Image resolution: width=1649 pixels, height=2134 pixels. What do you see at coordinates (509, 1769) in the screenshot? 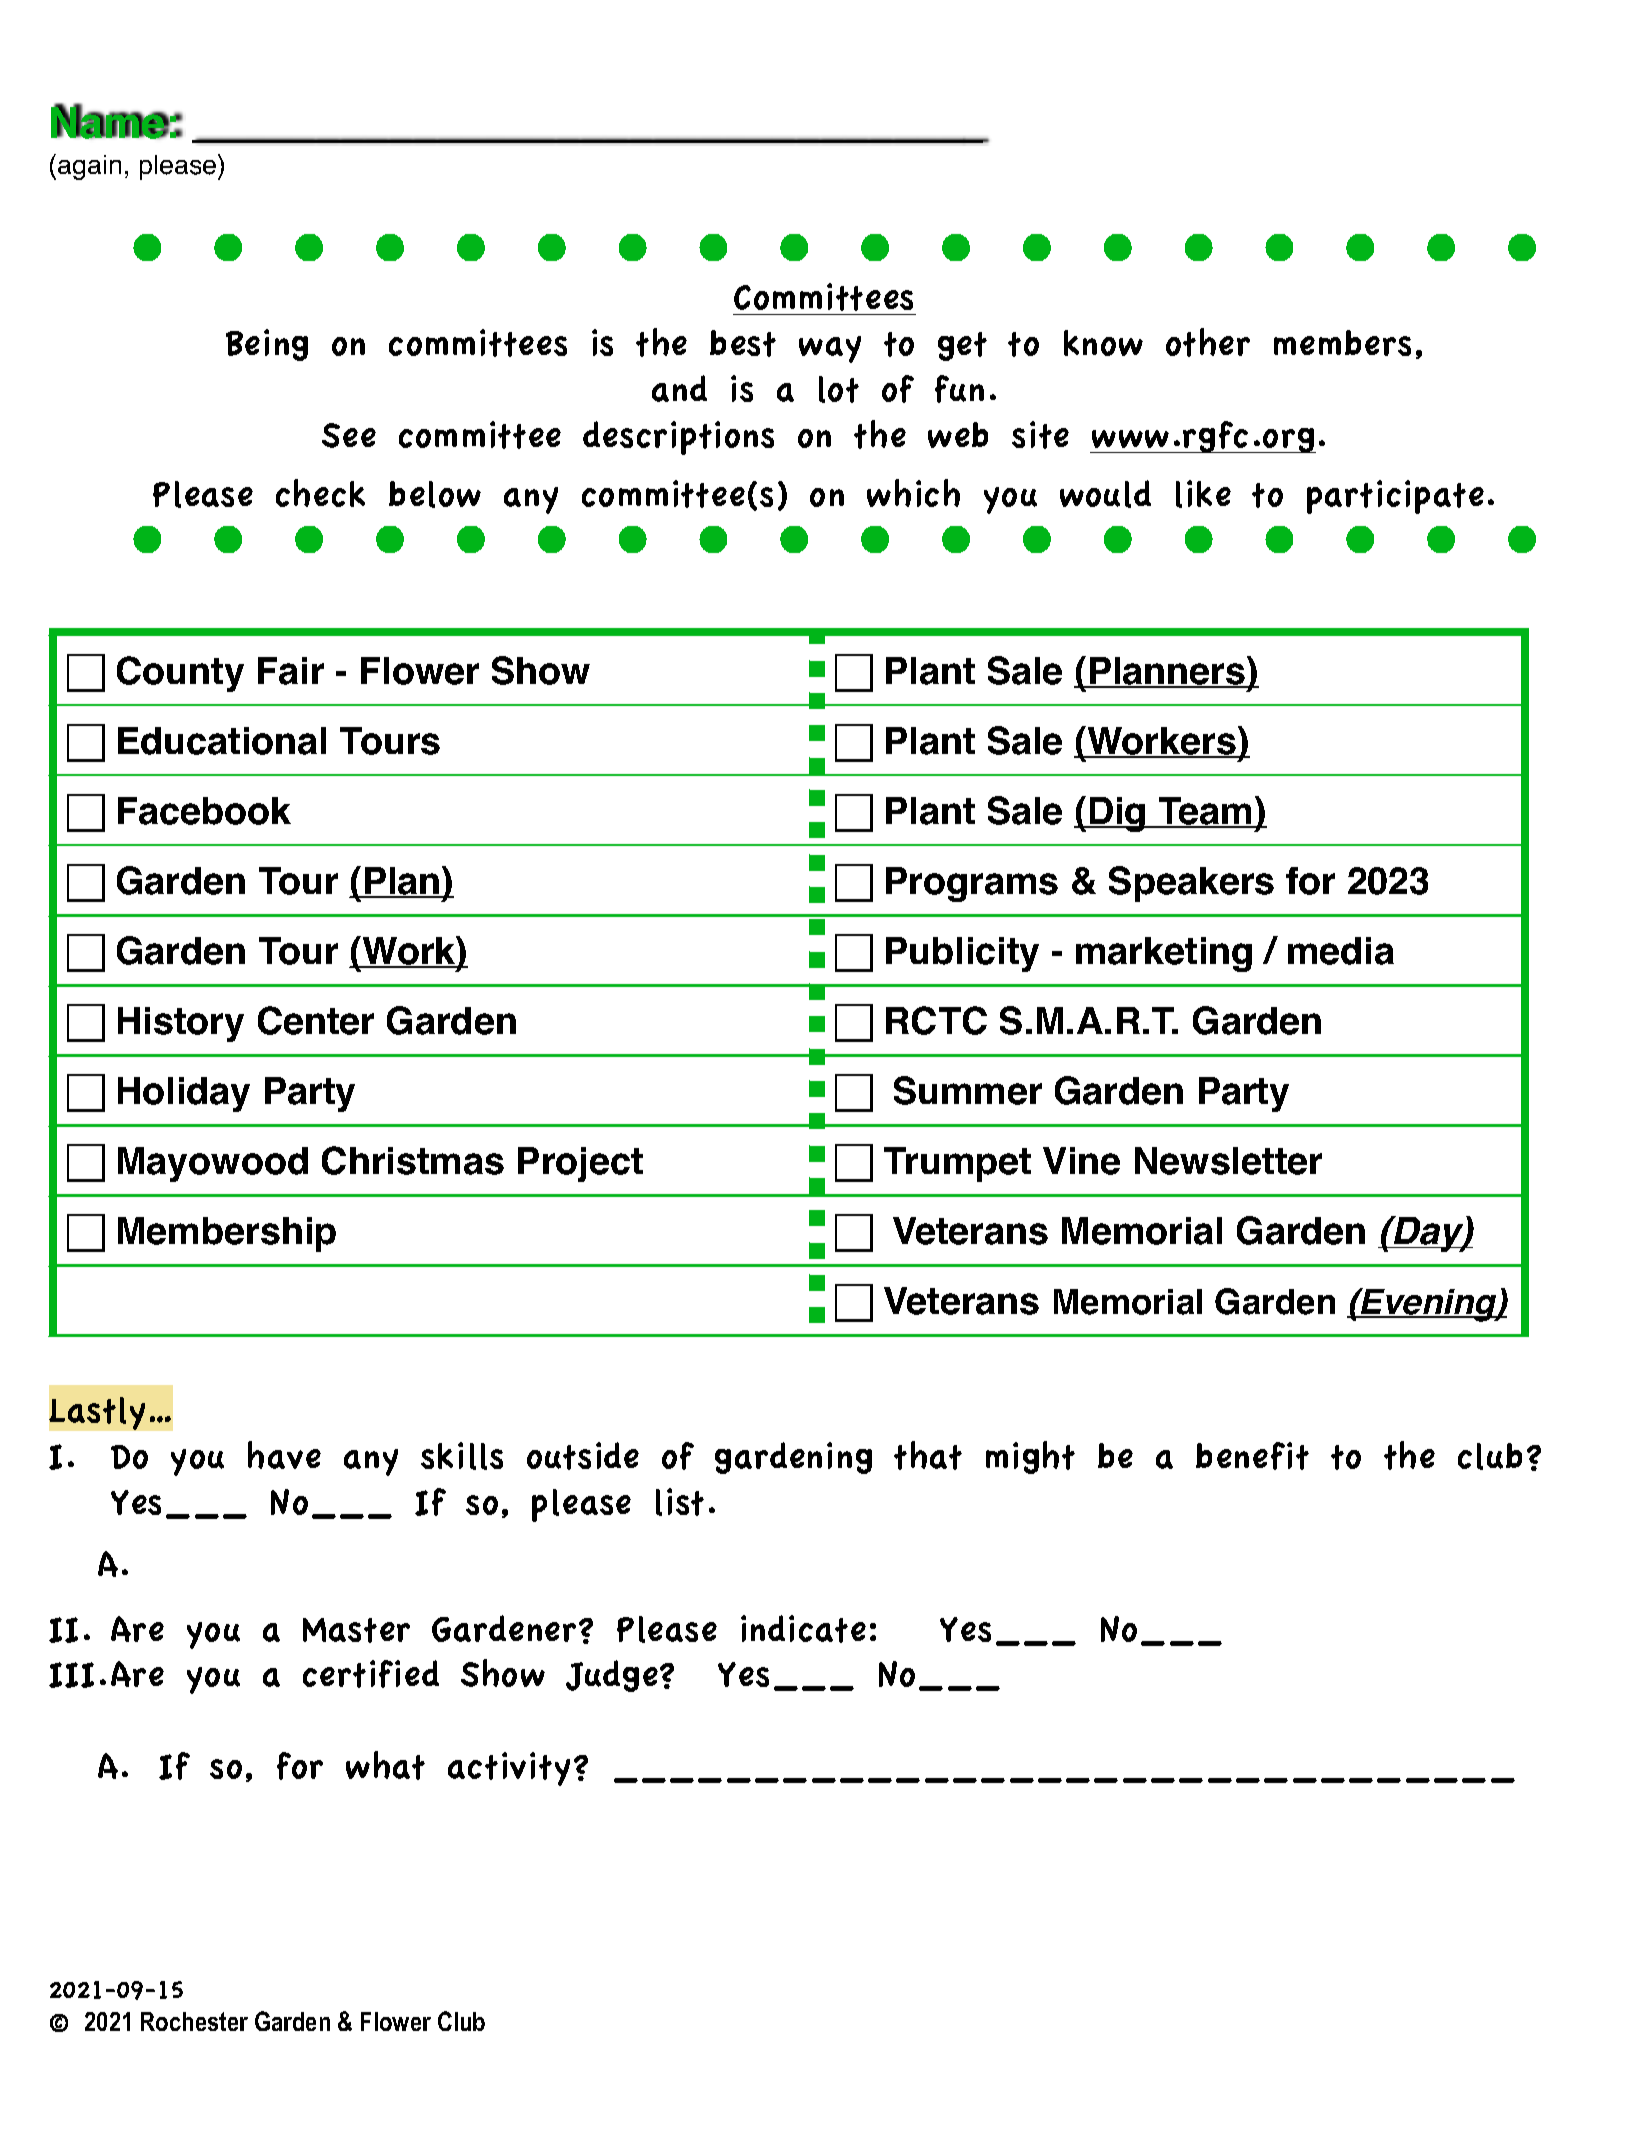
I see `activity` at bounding box center [509, 1769].
